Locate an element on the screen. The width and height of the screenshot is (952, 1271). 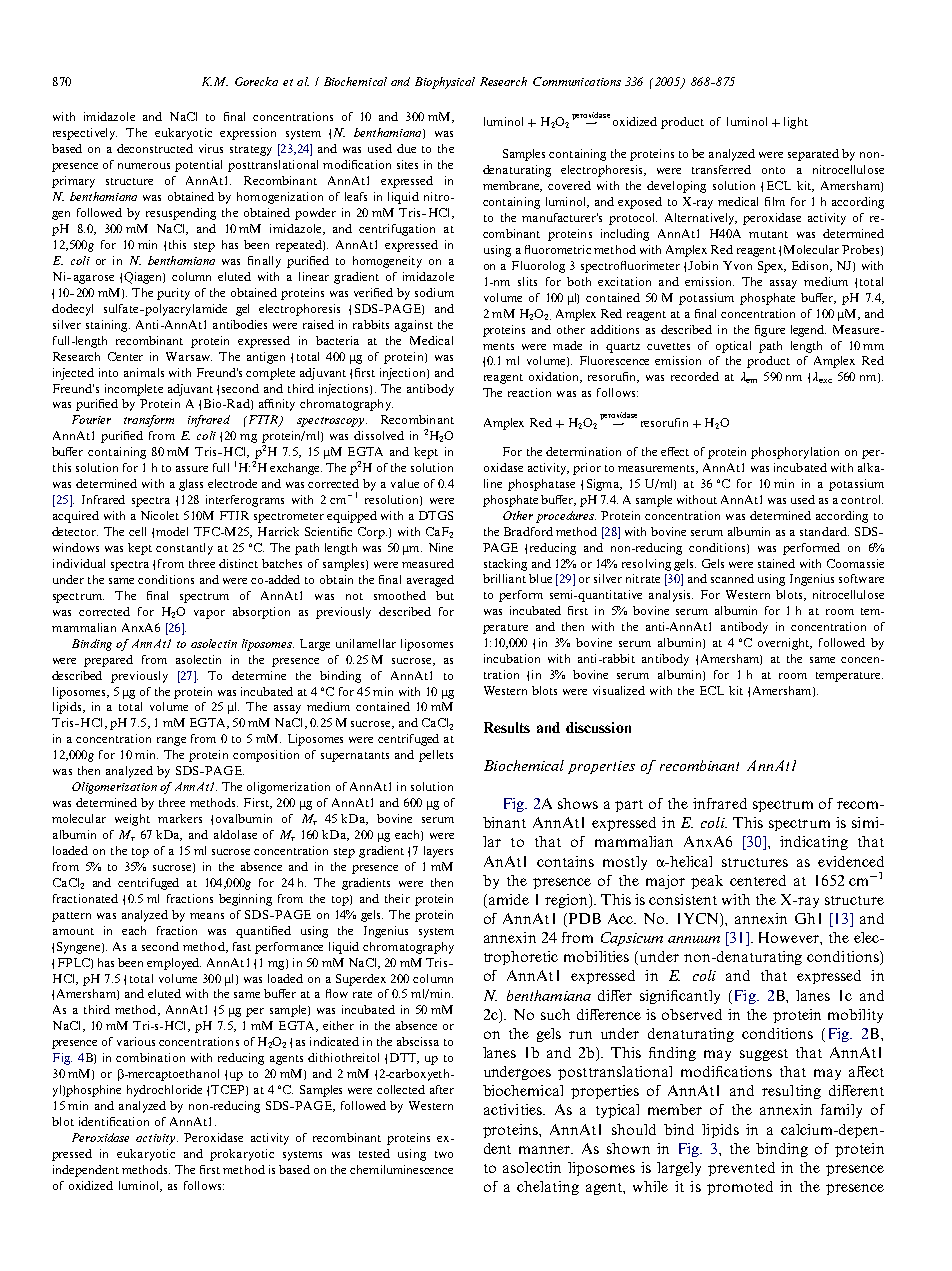
prokaryotic is located at coordinates (242, 1155).
